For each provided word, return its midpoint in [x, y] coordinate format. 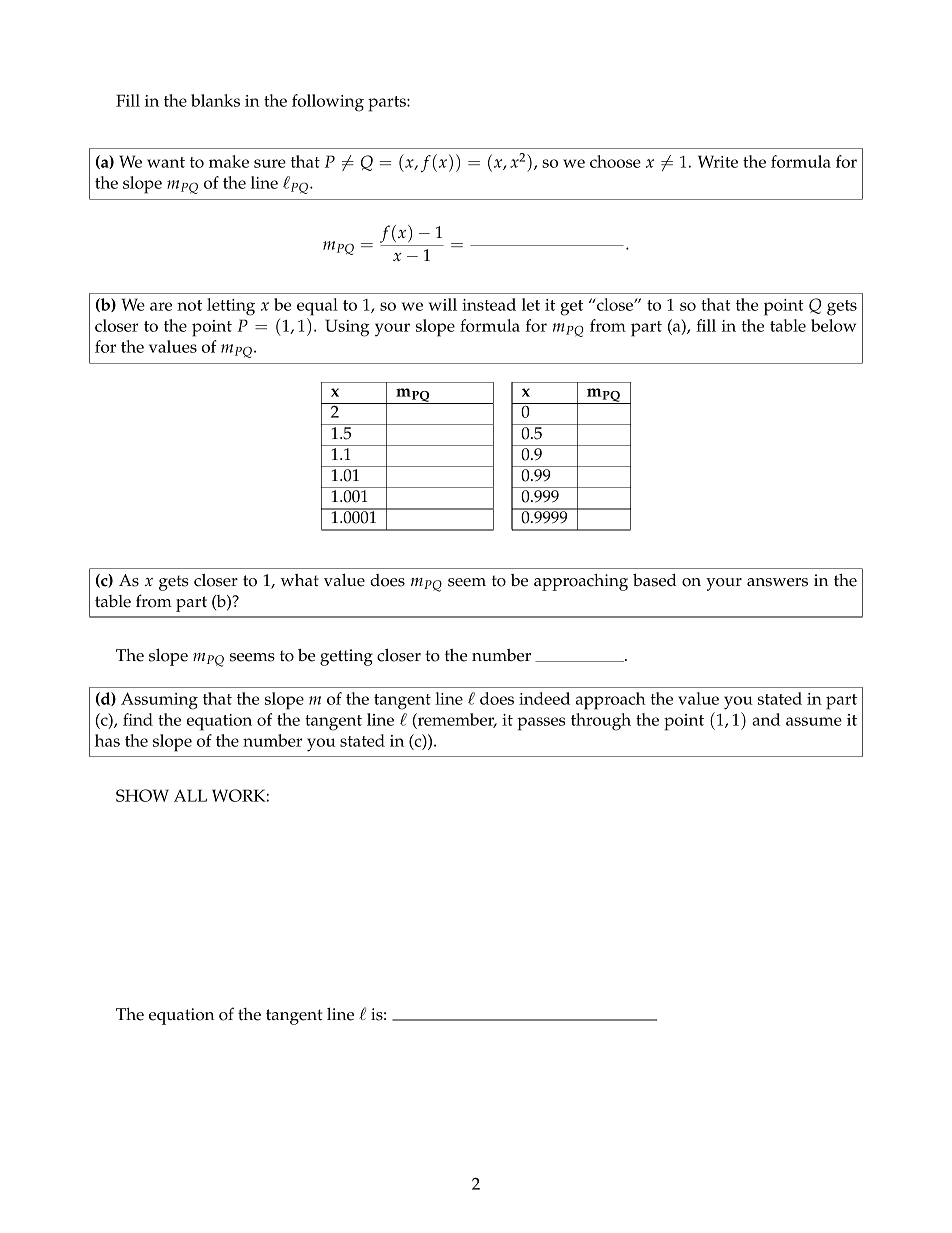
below [833, 325]
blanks [215, 100]
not [189, 305]
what [299, 580]
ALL [190, 795]
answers [777, 582]
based [655, 580]
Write [718, 161]
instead [489, 304]
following [328, 103]
